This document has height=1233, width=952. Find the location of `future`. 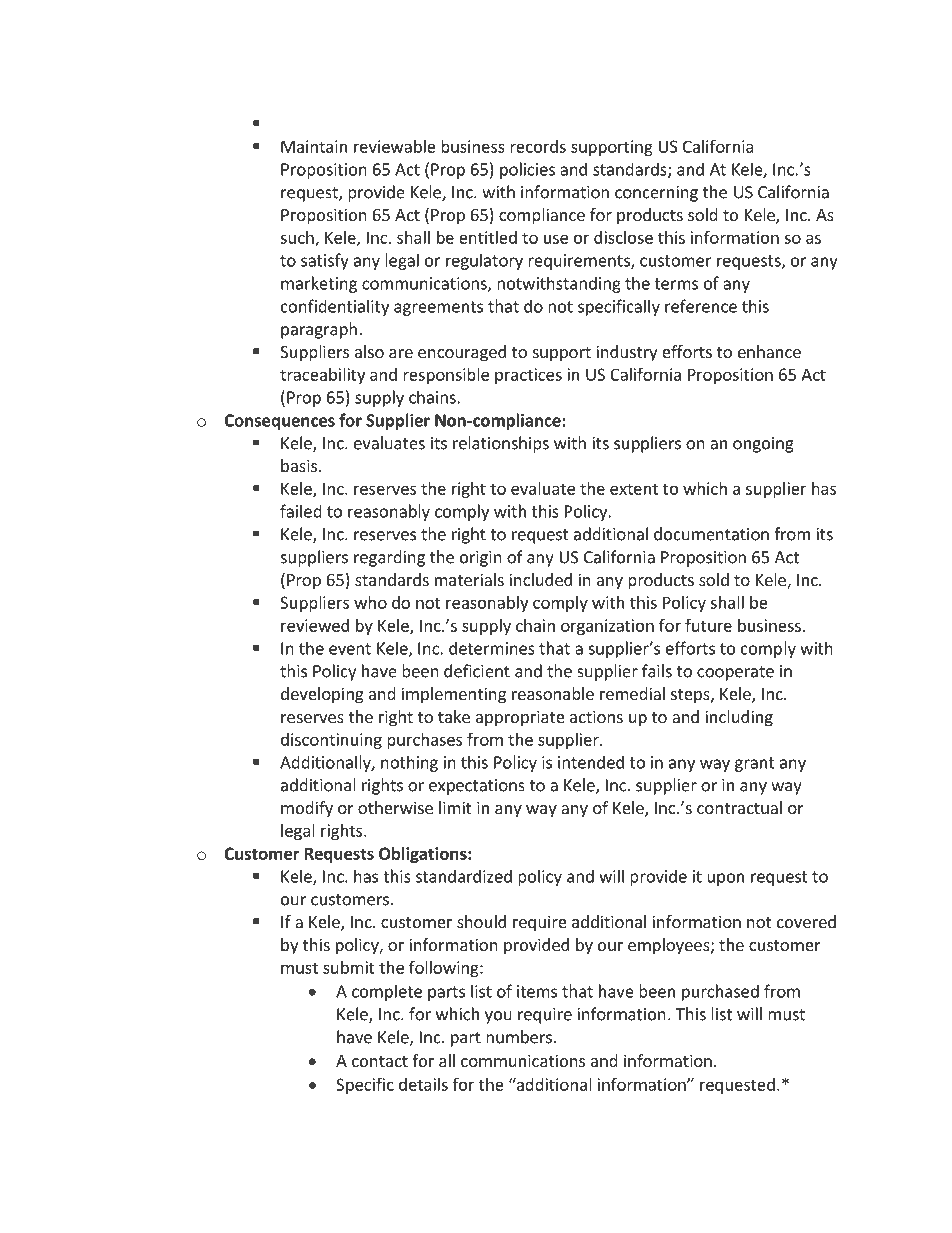

future is located at coordinates (708, 625).
